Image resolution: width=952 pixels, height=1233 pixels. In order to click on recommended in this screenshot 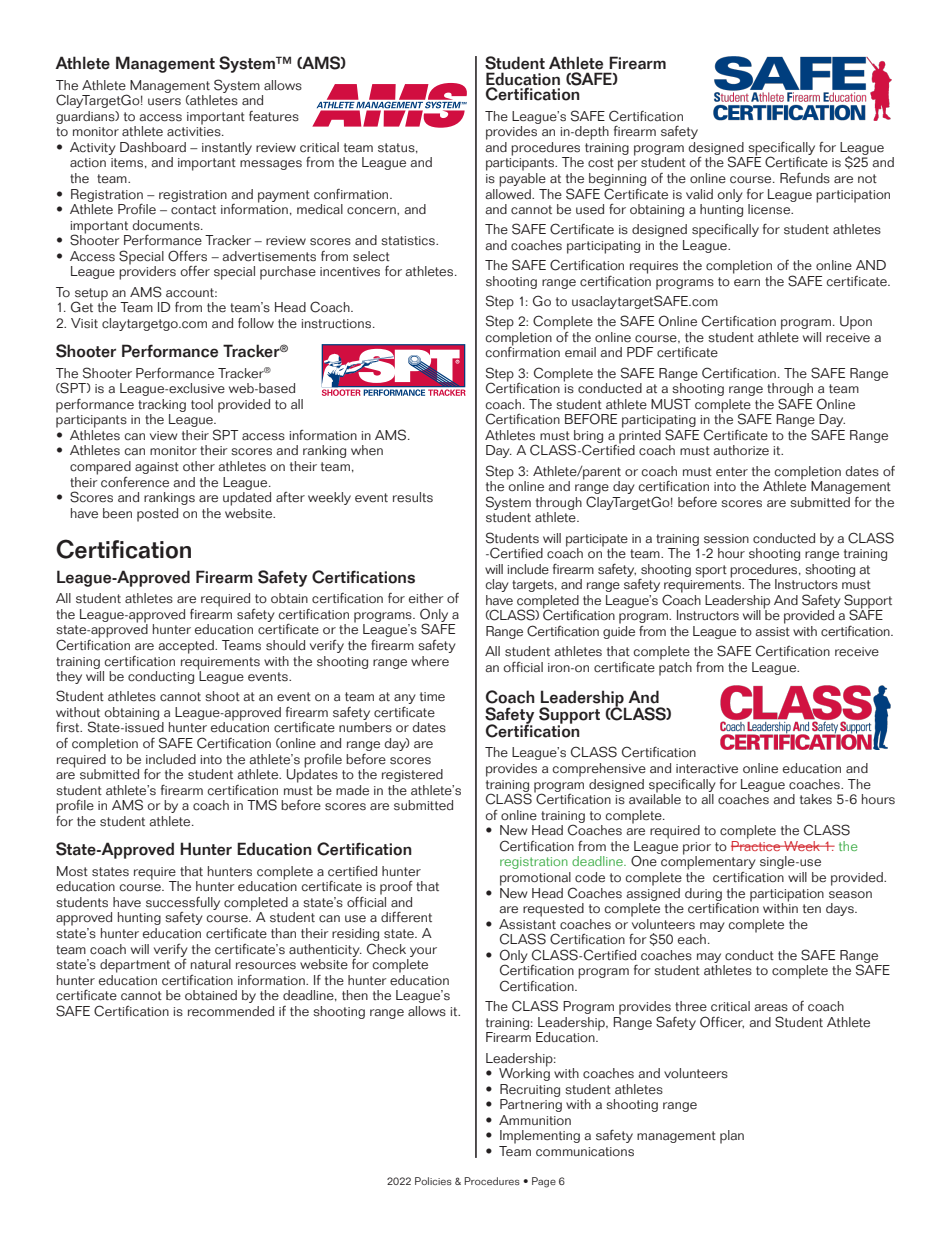, I will do `click(231, 1011)`.
